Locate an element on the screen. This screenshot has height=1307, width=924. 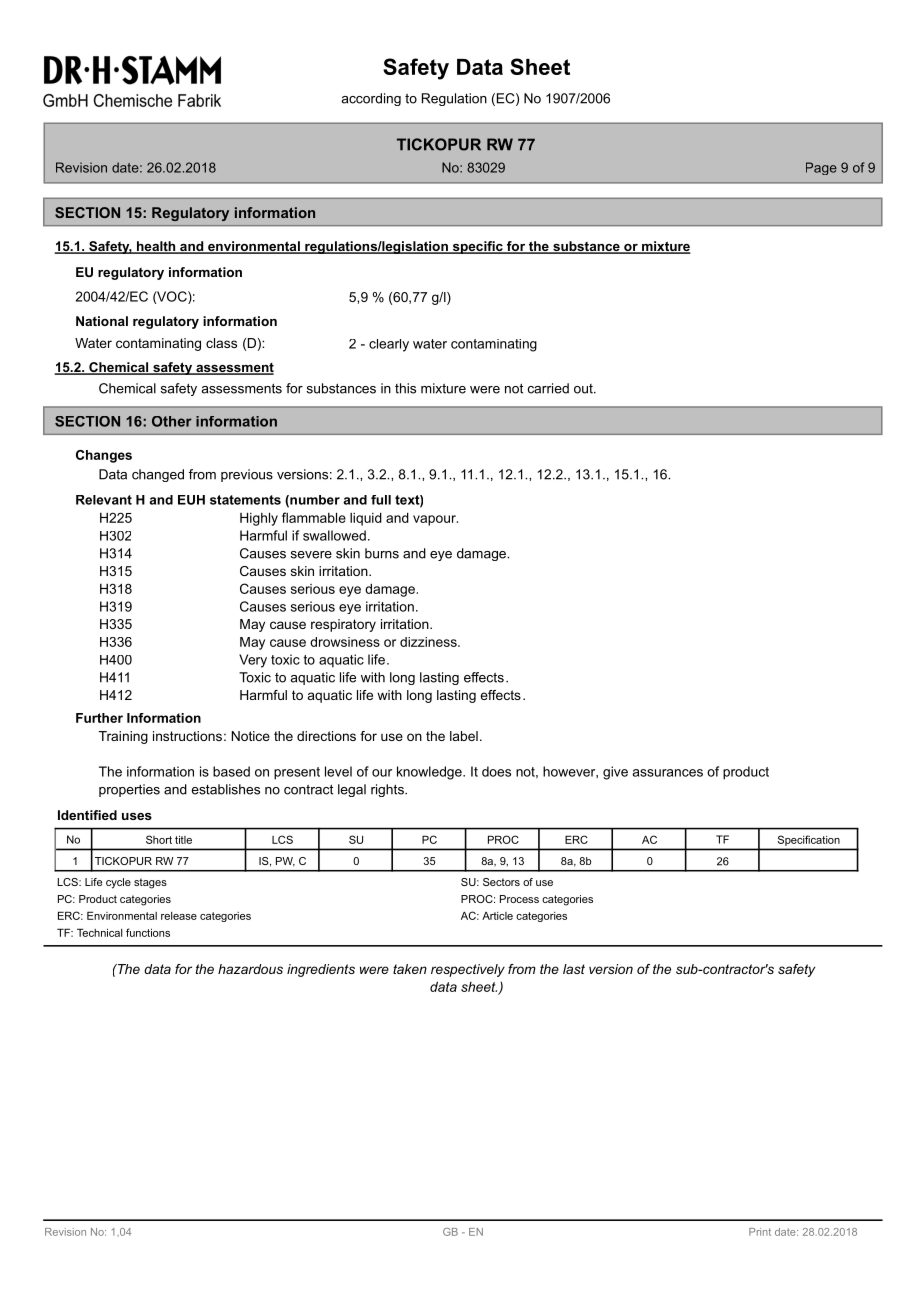
health is located at coordinates (156, 247).
